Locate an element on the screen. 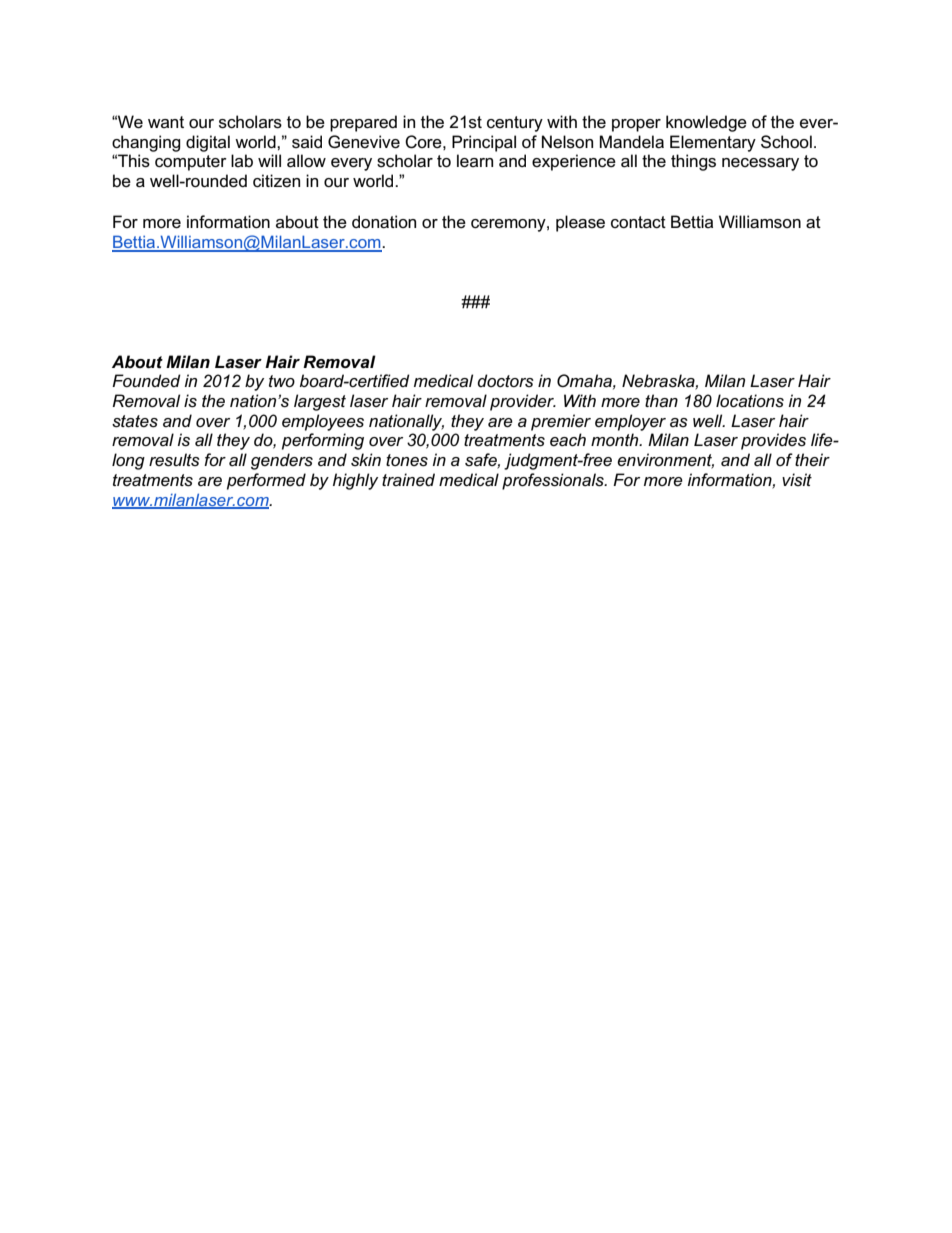  Founded is located at coordinates (146, 380).
